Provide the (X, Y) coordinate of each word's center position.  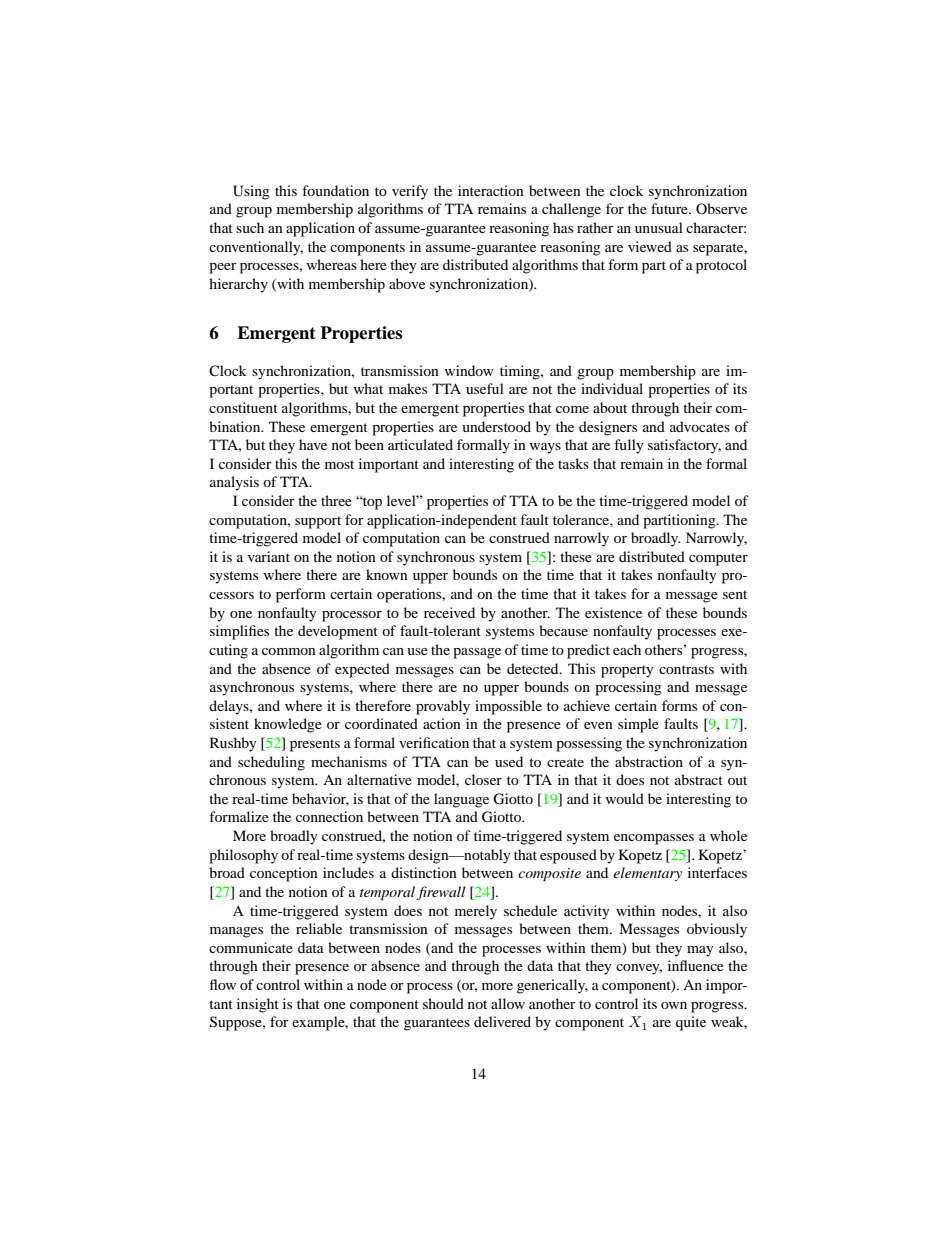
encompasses (654, 839)
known (387, 574)
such (250, 227)
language (461, 800)
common (289, 651)
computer (718, 559)
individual (612, 388)
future (670, 208)
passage (477, 653)
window (469, 370)
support (318, 522)
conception (284, 874)
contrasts (686, 669)
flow (223, 984)
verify (410, 192)
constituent (243, 407)
